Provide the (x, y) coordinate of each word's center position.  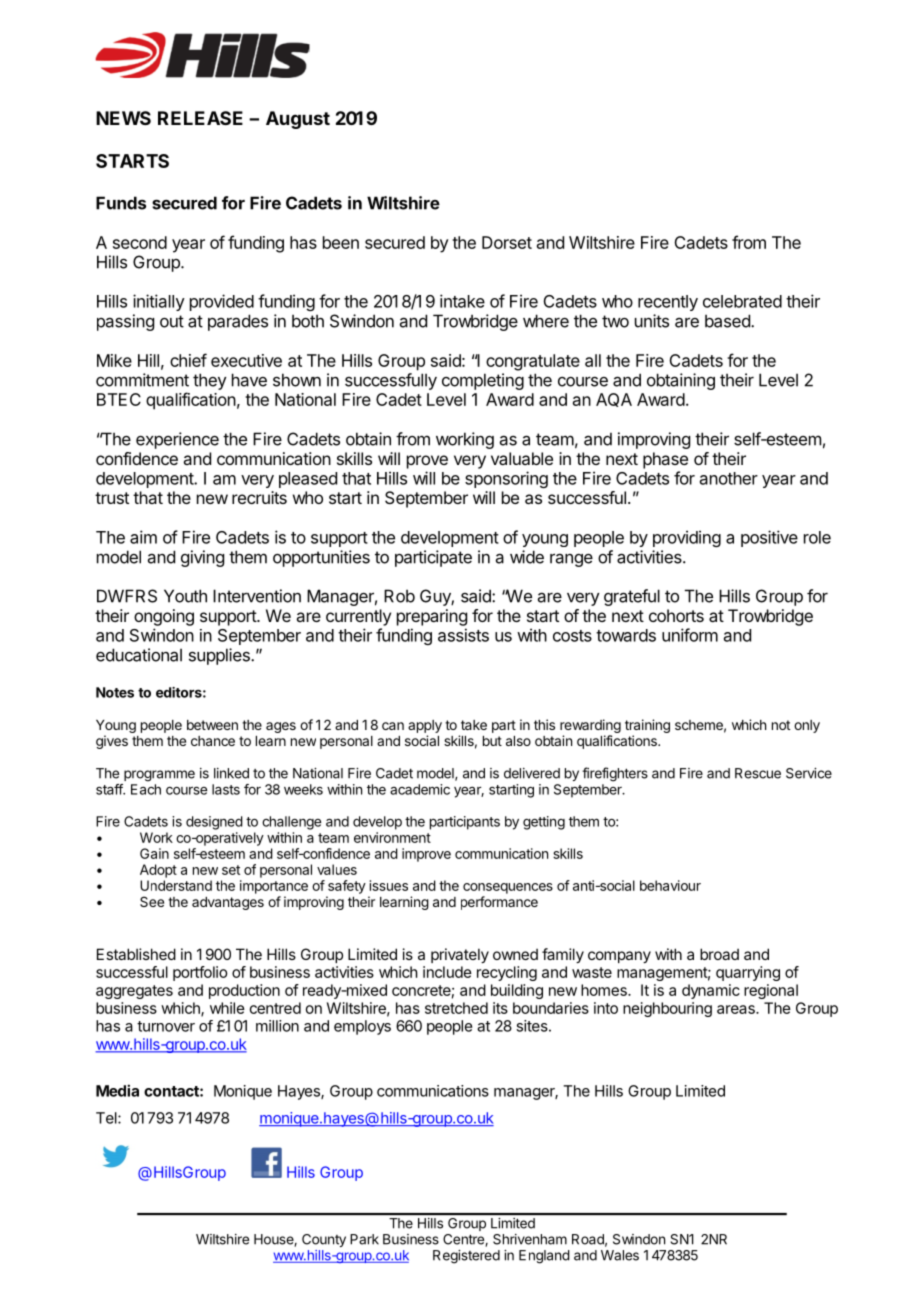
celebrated (742, 301)
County (324, 1240)
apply (425, 728)
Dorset (507, 242)
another (729, 478)
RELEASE (200, 118)
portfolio (200, 973)
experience (177, 440)
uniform (690, 635)
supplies (220, 656)
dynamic (711, 991)
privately (460, 955)
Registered (466, 1257)
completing (483, 381)
